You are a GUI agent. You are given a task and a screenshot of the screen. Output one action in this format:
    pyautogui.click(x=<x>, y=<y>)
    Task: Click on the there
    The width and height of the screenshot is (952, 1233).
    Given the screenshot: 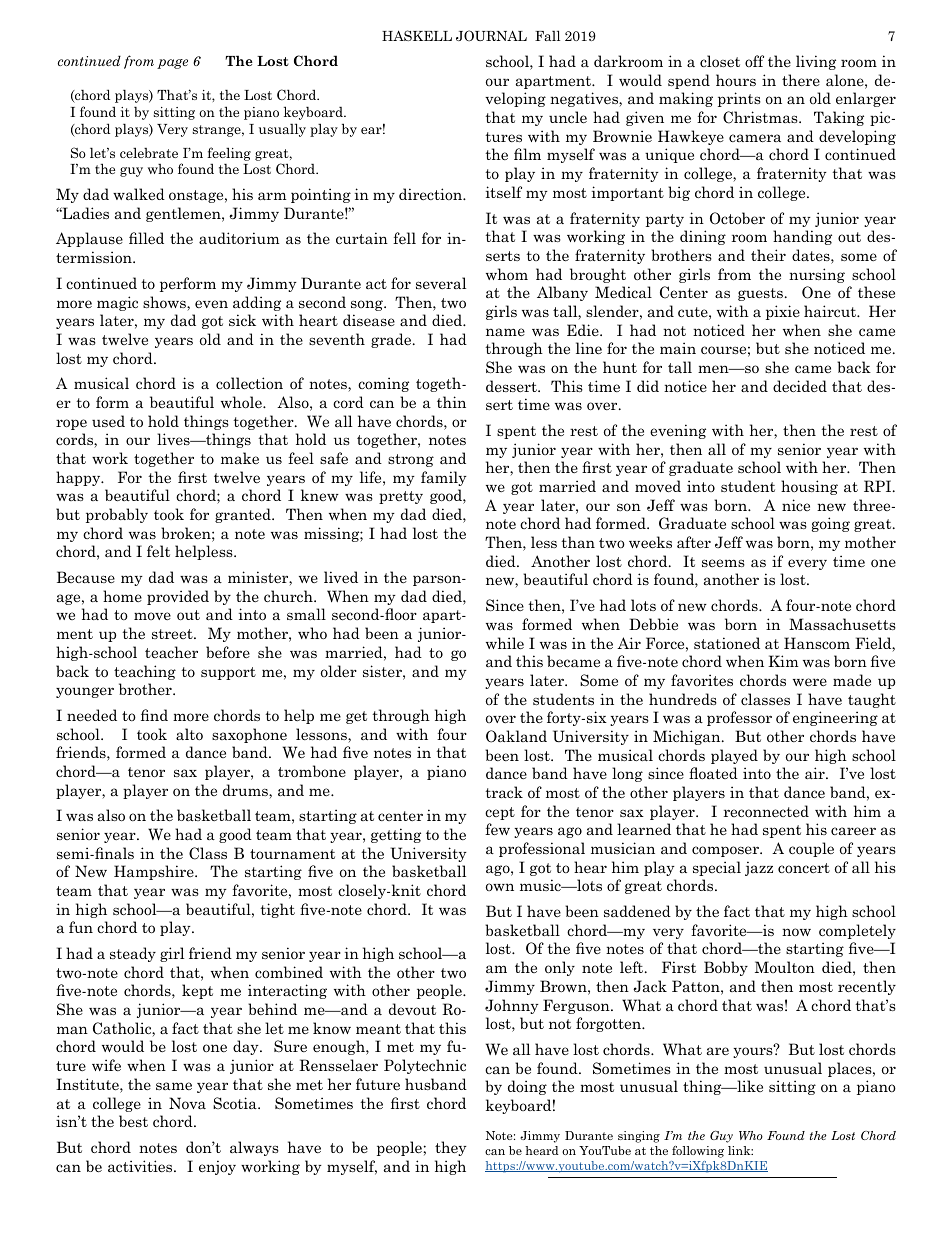 What is the action you would take?
    pyautogui.click(x=801, y=80)
